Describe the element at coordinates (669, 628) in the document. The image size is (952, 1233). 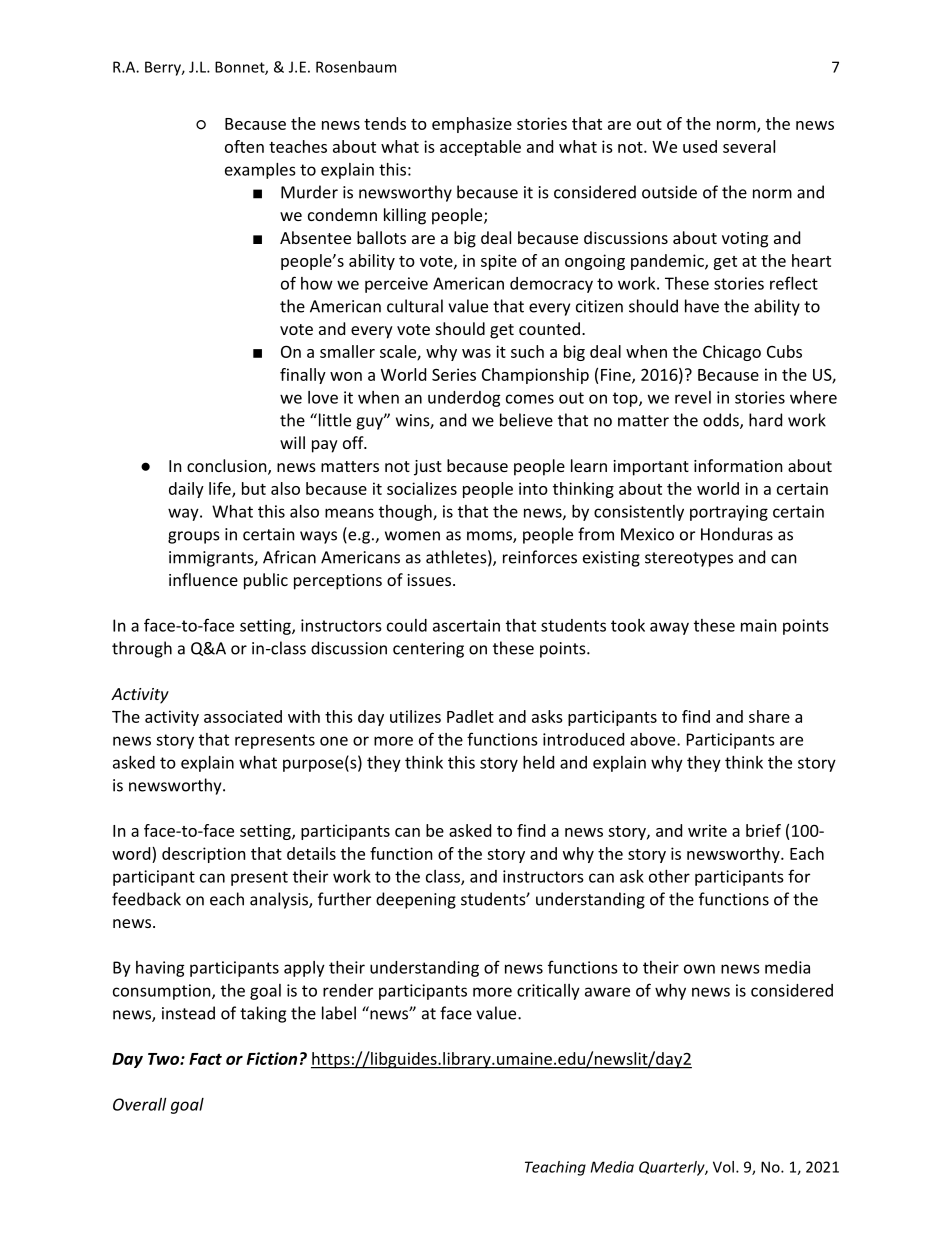
I see `away` at that location.
